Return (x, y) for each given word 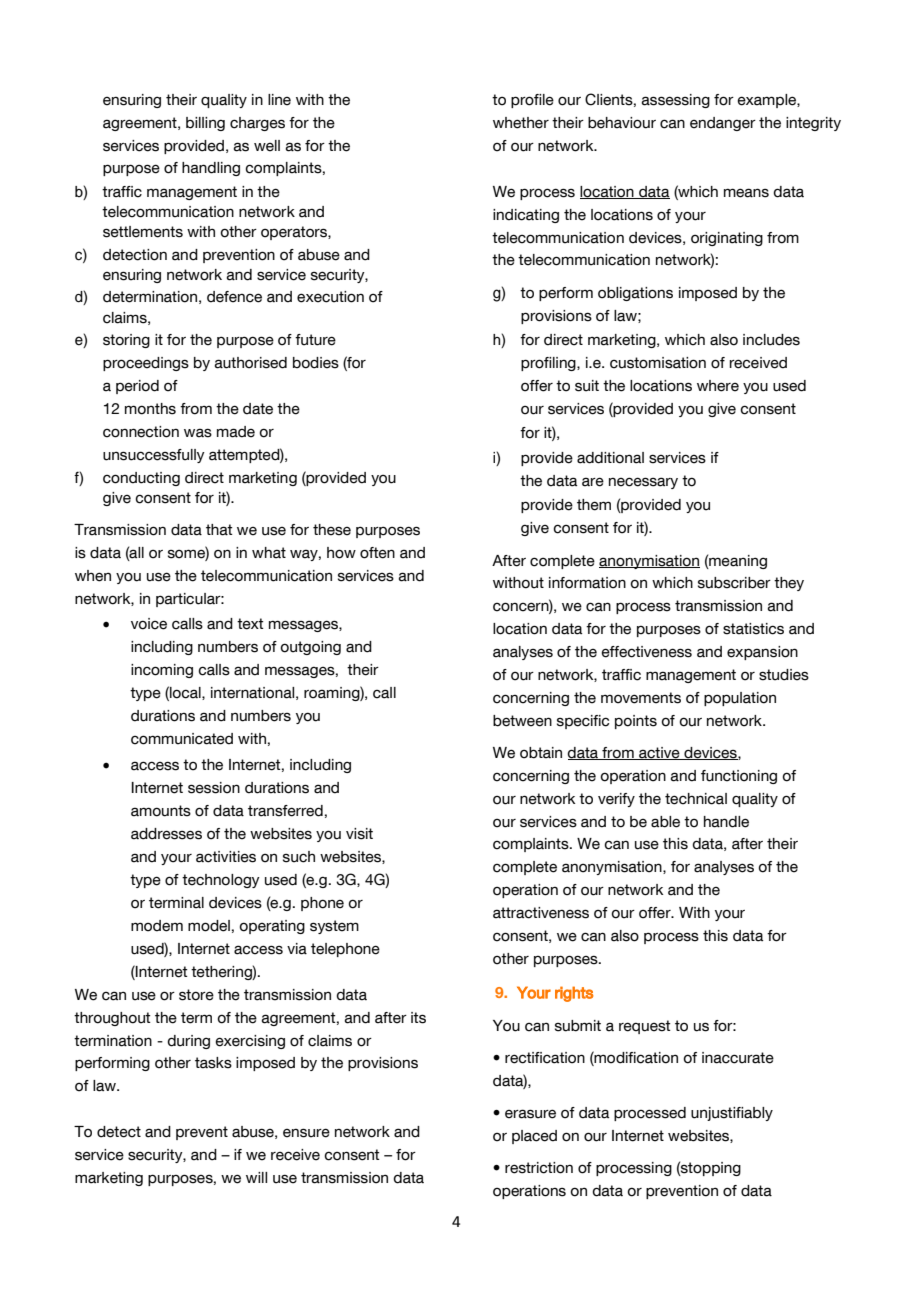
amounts (161, 811)
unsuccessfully (154, 456)
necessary (643, 483)
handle (726, 822)
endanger (723, 124)
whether (521, 123)
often (377, 553)
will (256, 1177)
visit (359, 834)
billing (205, 124)
